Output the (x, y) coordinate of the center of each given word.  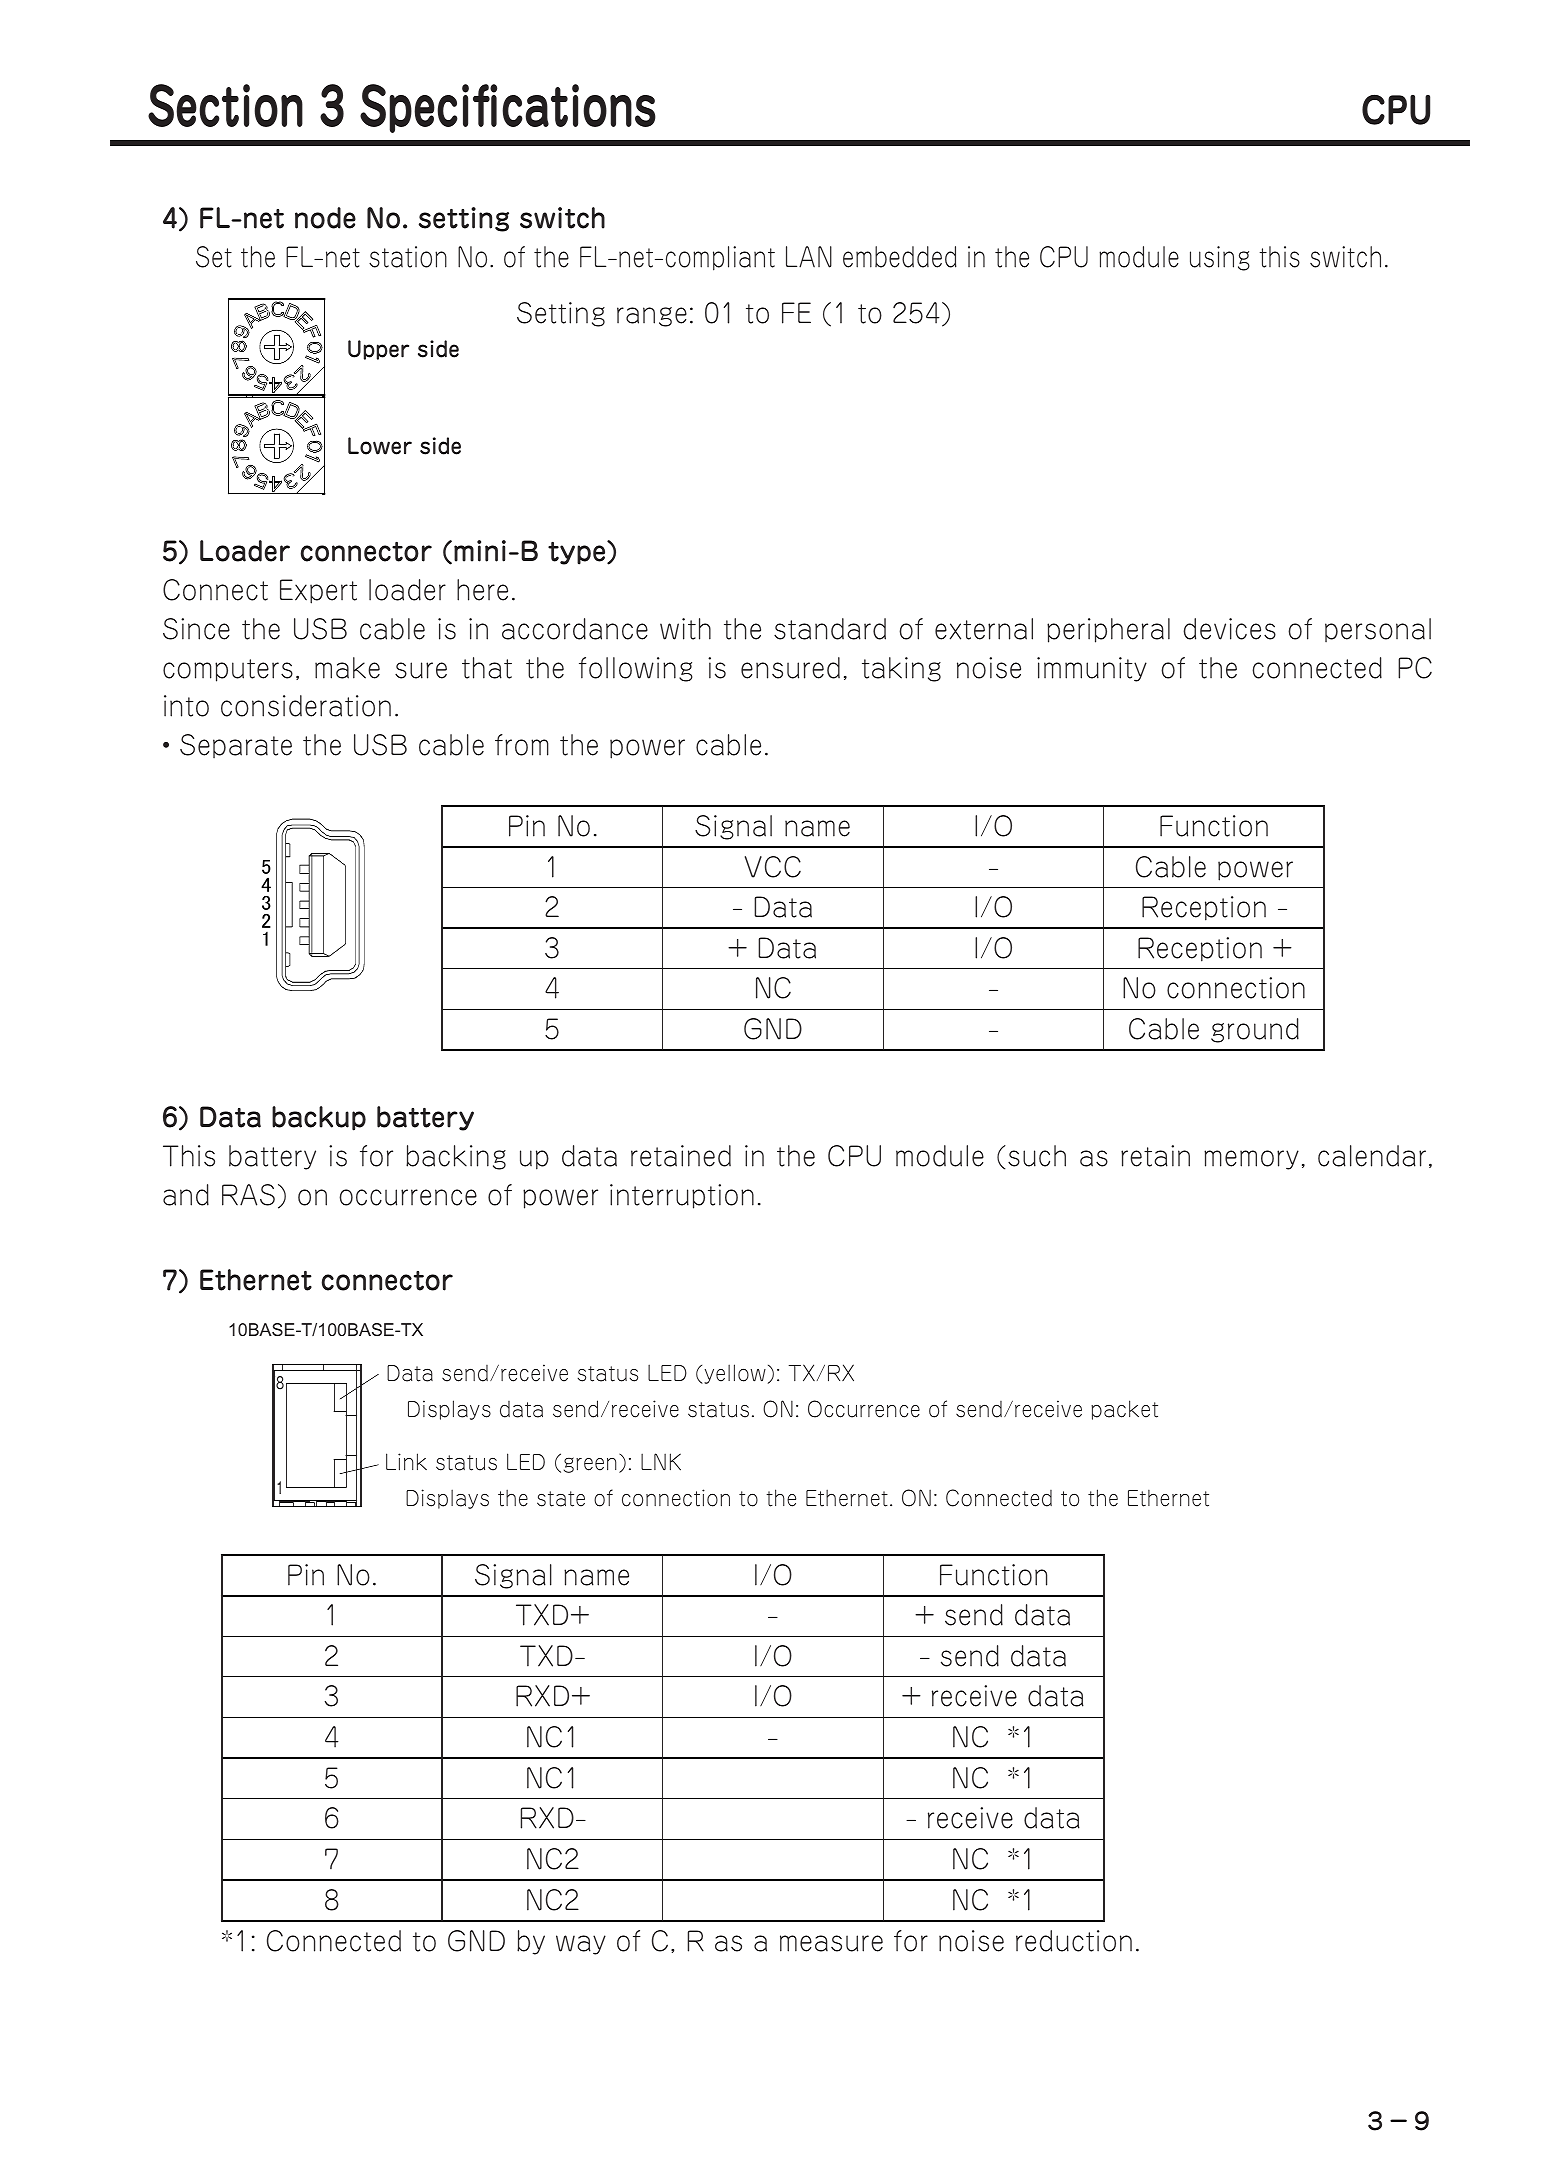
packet (1124, 1410)
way (581, 1945)
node (325, 218)
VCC (773, 867)
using (1220, 258)
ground (1255, 1030)
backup (319, 1118)
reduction (1074, 1941)
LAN (809, 257)
